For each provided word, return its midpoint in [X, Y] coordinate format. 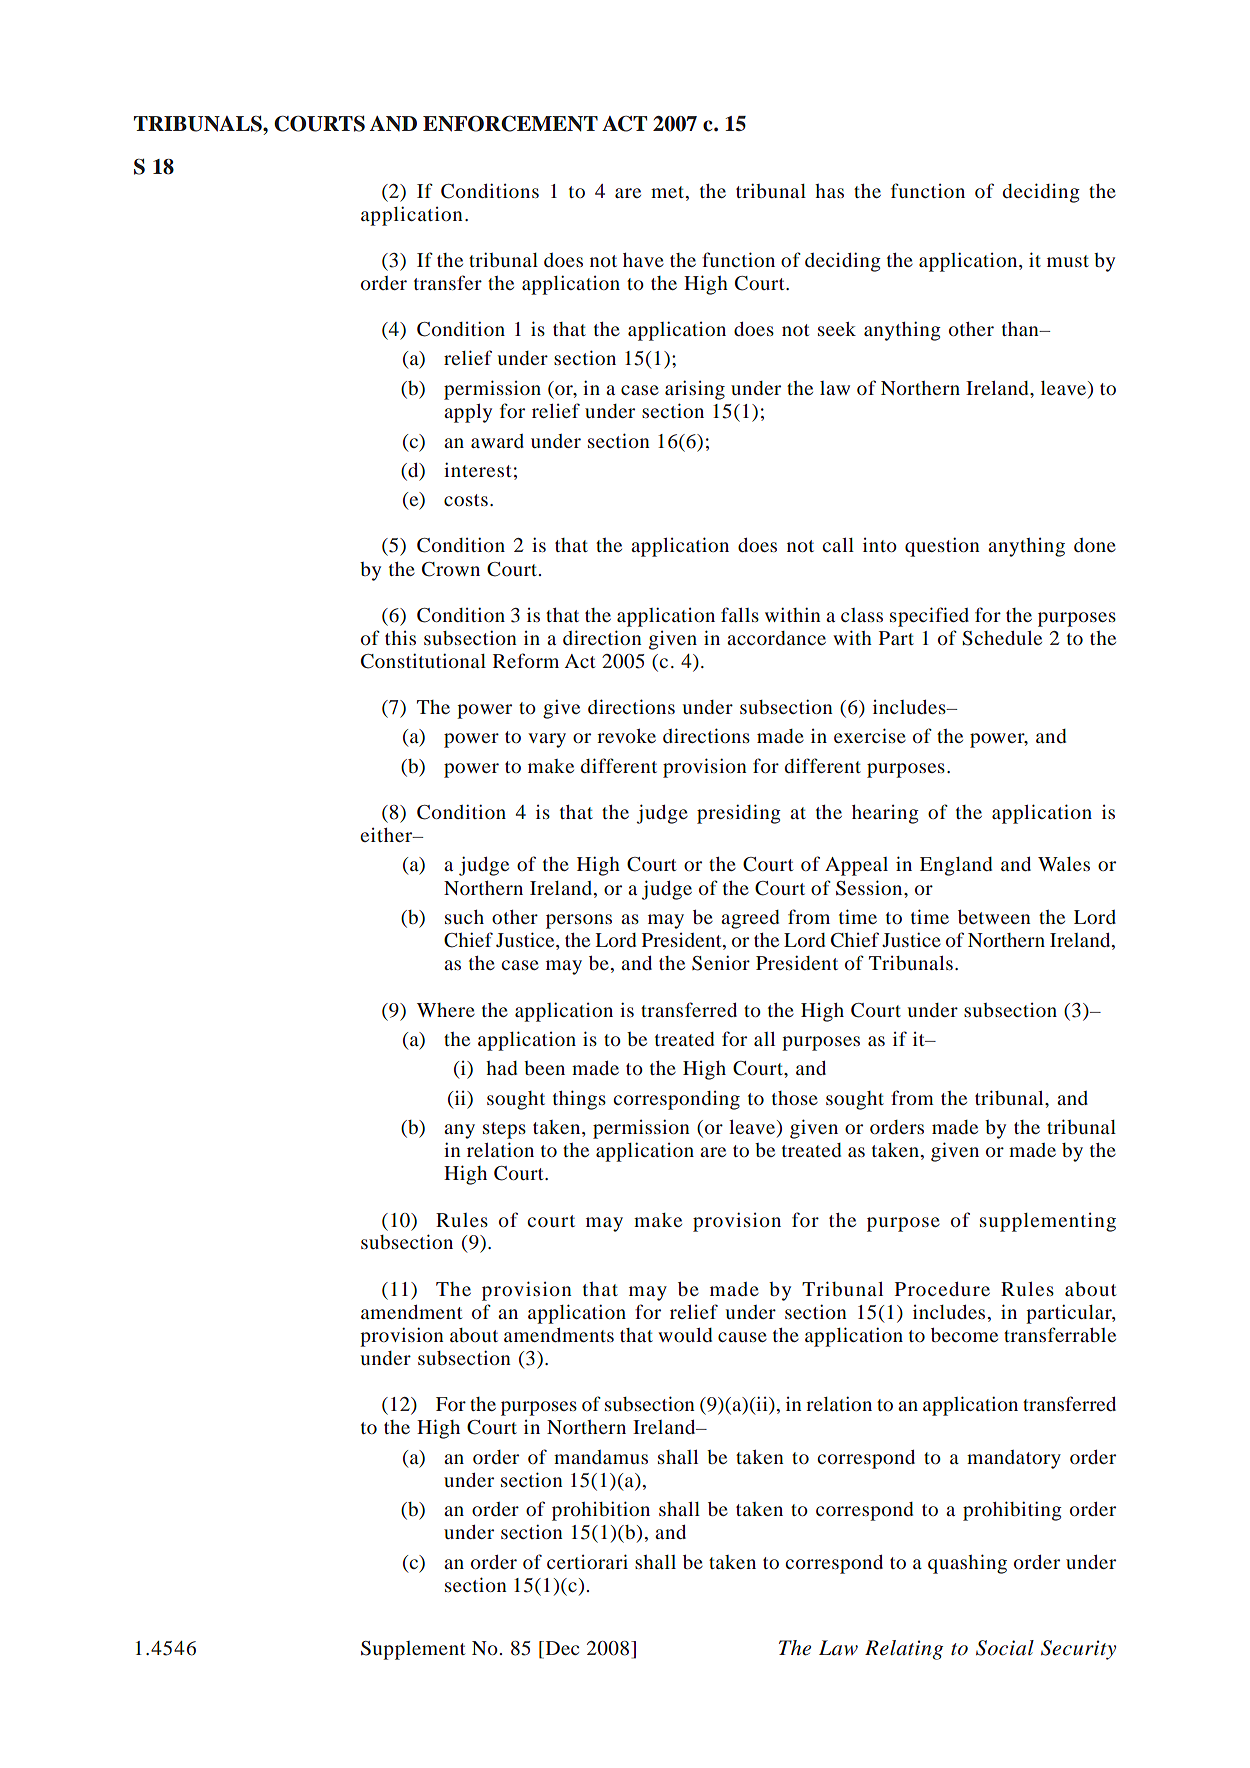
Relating [904, 1650]
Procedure [942, 1289]
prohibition [601, 1511]
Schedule [1002, 638]
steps [504, 1130]
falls [740, 614]
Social [1005, 1648]
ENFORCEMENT [510, 123]
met [669, 192]
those [795, 1098]
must [1068, 261]
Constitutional [423, 661]
